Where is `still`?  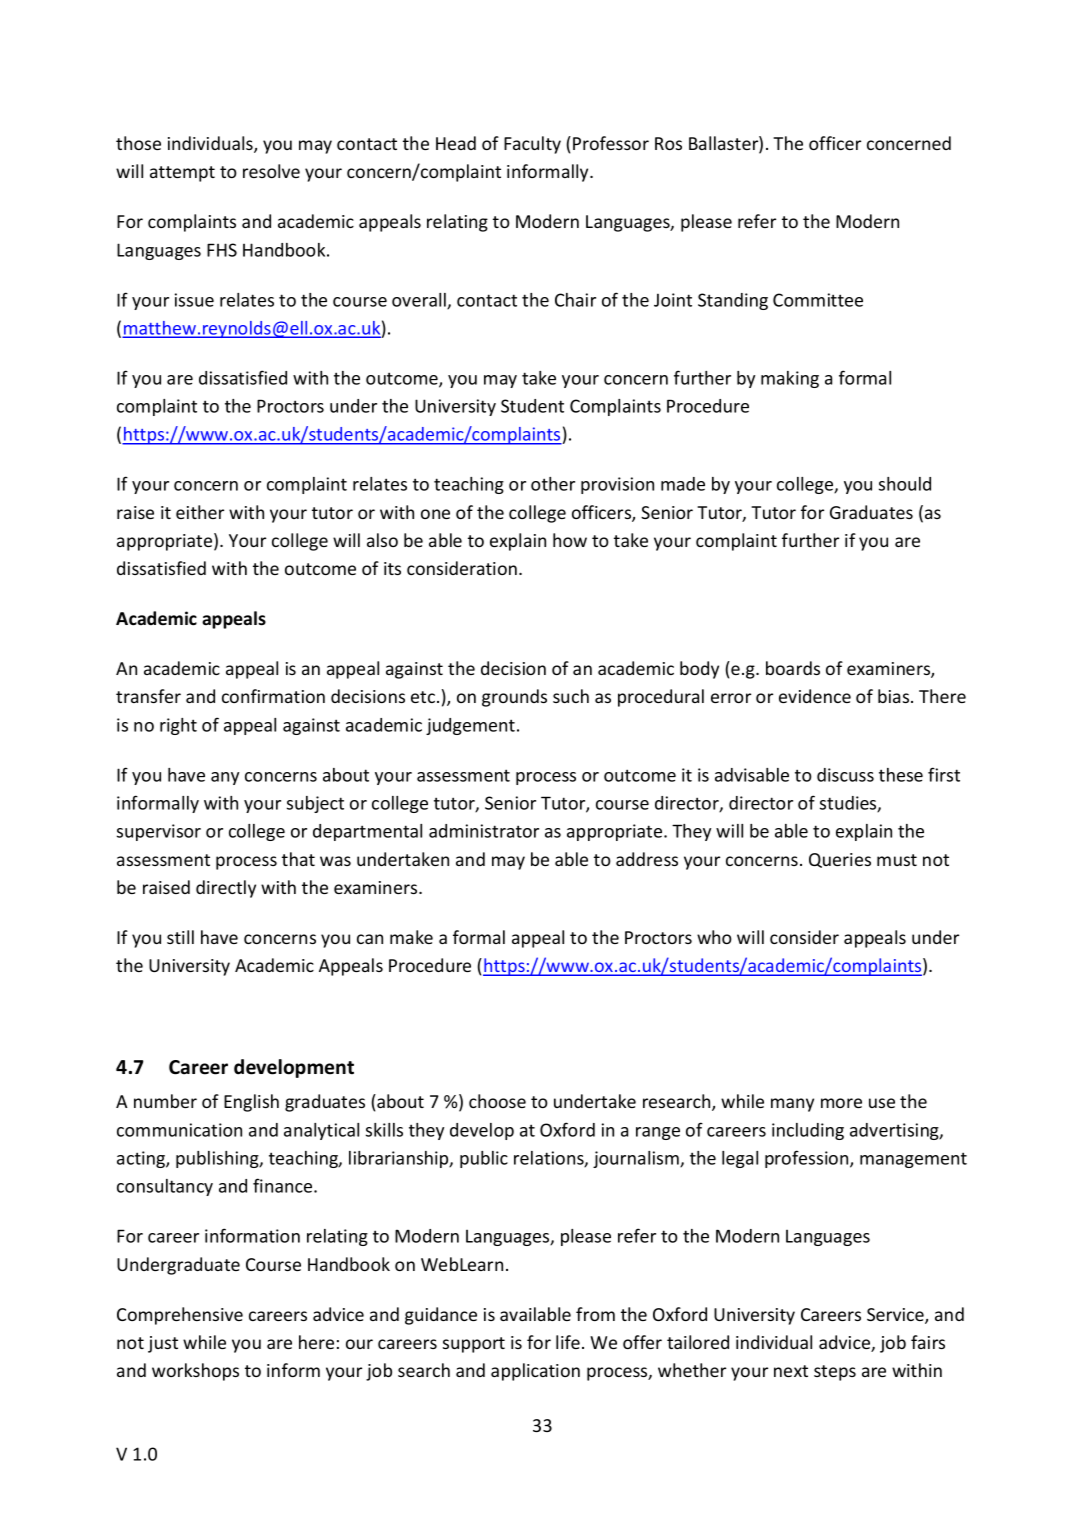 still is located at coordinates (180, 937).
